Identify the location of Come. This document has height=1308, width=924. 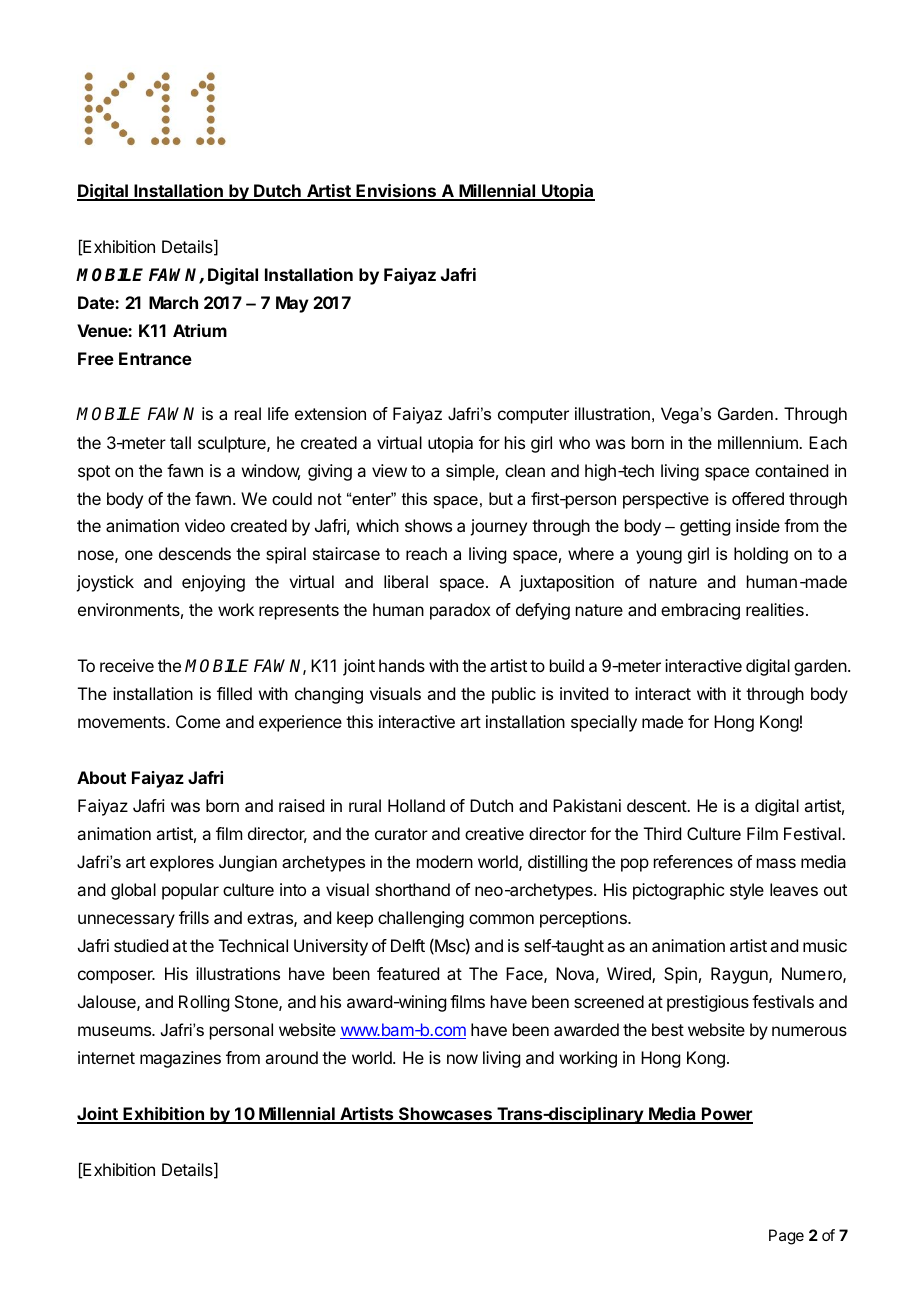
(198, 721).
